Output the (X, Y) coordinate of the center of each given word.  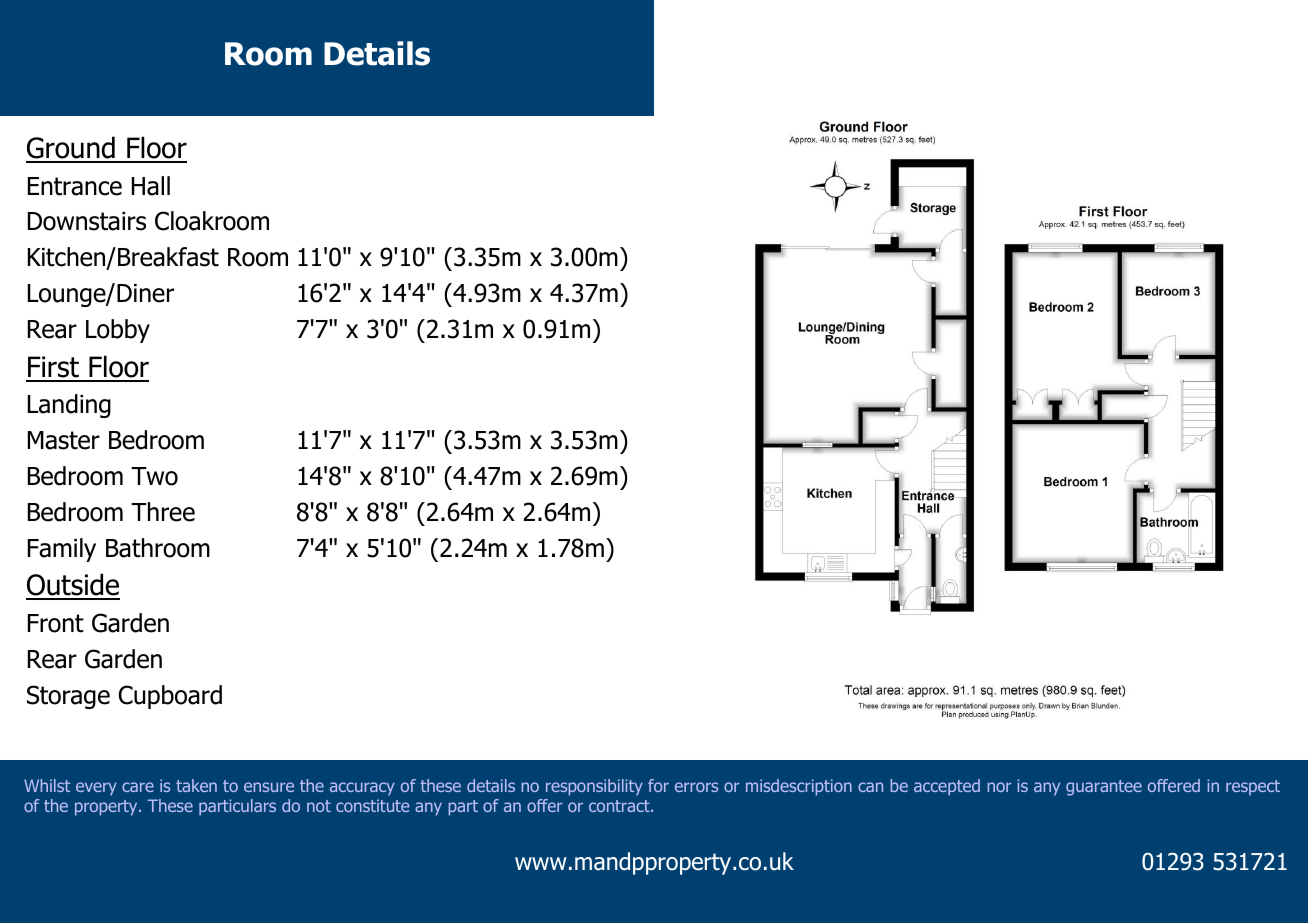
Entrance (75, 186)
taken (196, 785)
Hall (151, 186)
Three (163, 512)
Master (64, 440)
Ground (71, 149)
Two (154, 476)
